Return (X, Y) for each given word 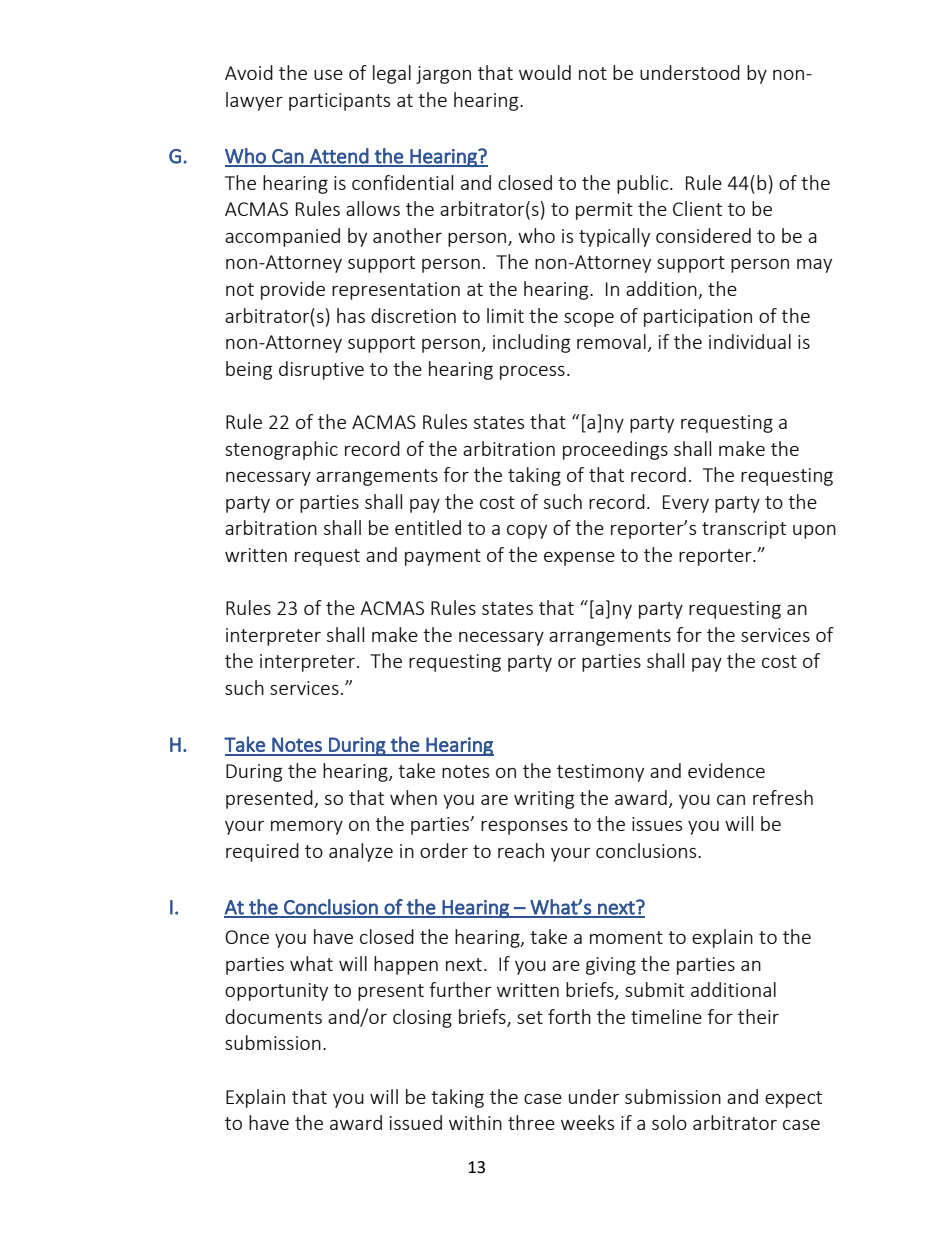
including (531, 343)
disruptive (321, 370)
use (328, 75)
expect (793, 1099)
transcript (744, 530)
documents (273, 1016)
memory (307, 828)
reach (521, 850)
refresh (783, 797)
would (545, 72)
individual (750, 341)
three (531, 1122)
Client (697, 208)
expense (579, 559)
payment (443, 557)
